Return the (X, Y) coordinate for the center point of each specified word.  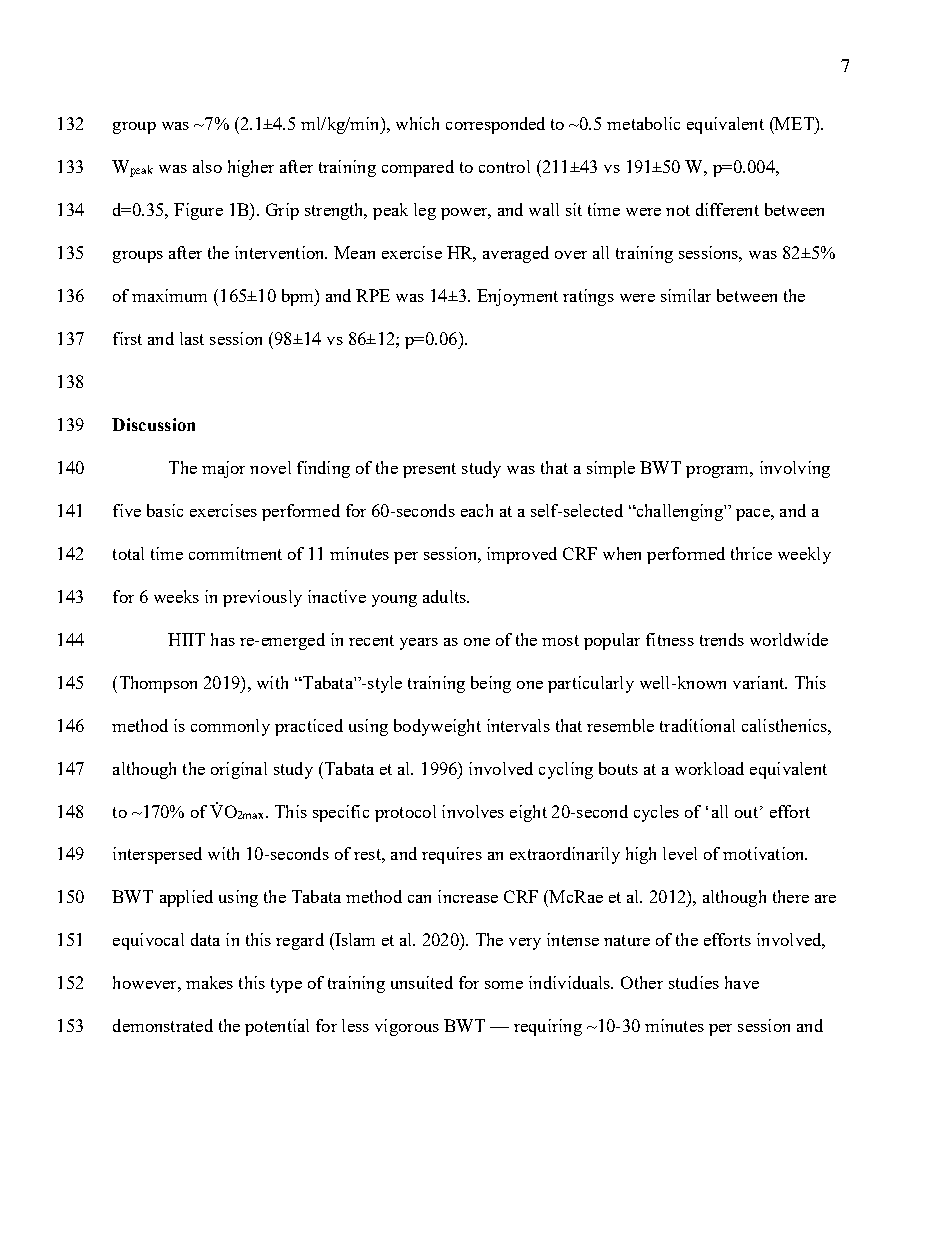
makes (209, 982)
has (223, 639)
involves (473, 811)
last (192, 338)
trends (722, 639)
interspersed (157, 855)
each (477, 510)
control (504, 166)
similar (686, 295)
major (223, 469)
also (207, 166)
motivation (765, 853)
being (491, 684)
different (727, 209)
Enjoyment (517, 297)
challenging (679, 512)
